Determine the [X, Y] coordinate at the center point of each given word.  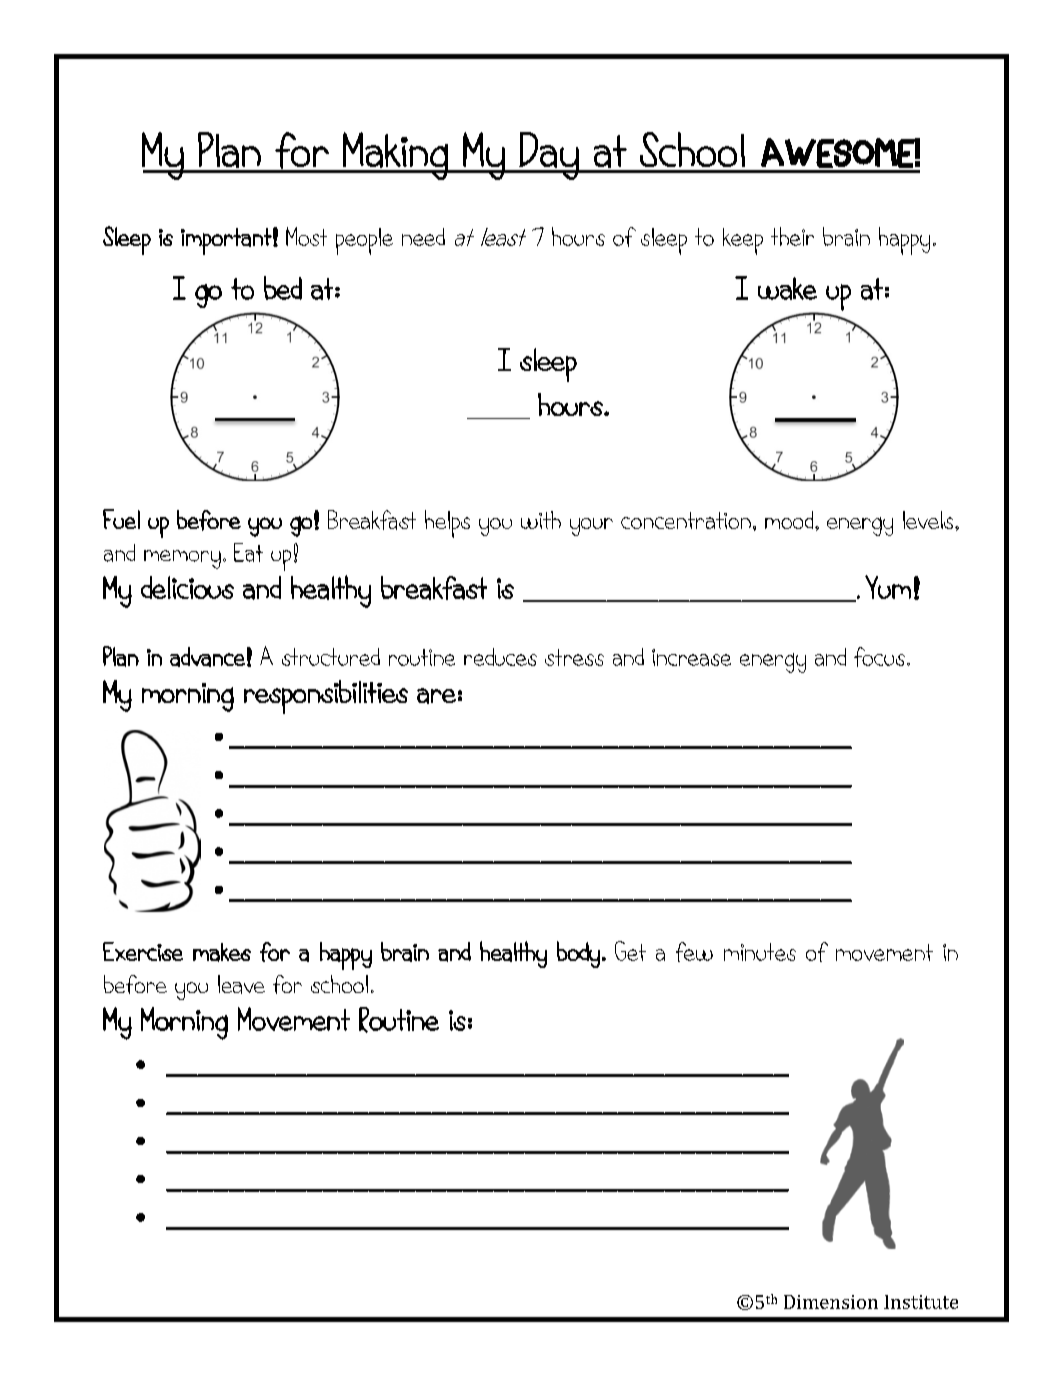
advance [207, 657]
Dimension [831, 1302]
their [792, 236]
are [436, 696]
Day [549, 156]
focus [881, 657]
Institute [921, 1302]
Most [306, 236]
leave [241, 984]
